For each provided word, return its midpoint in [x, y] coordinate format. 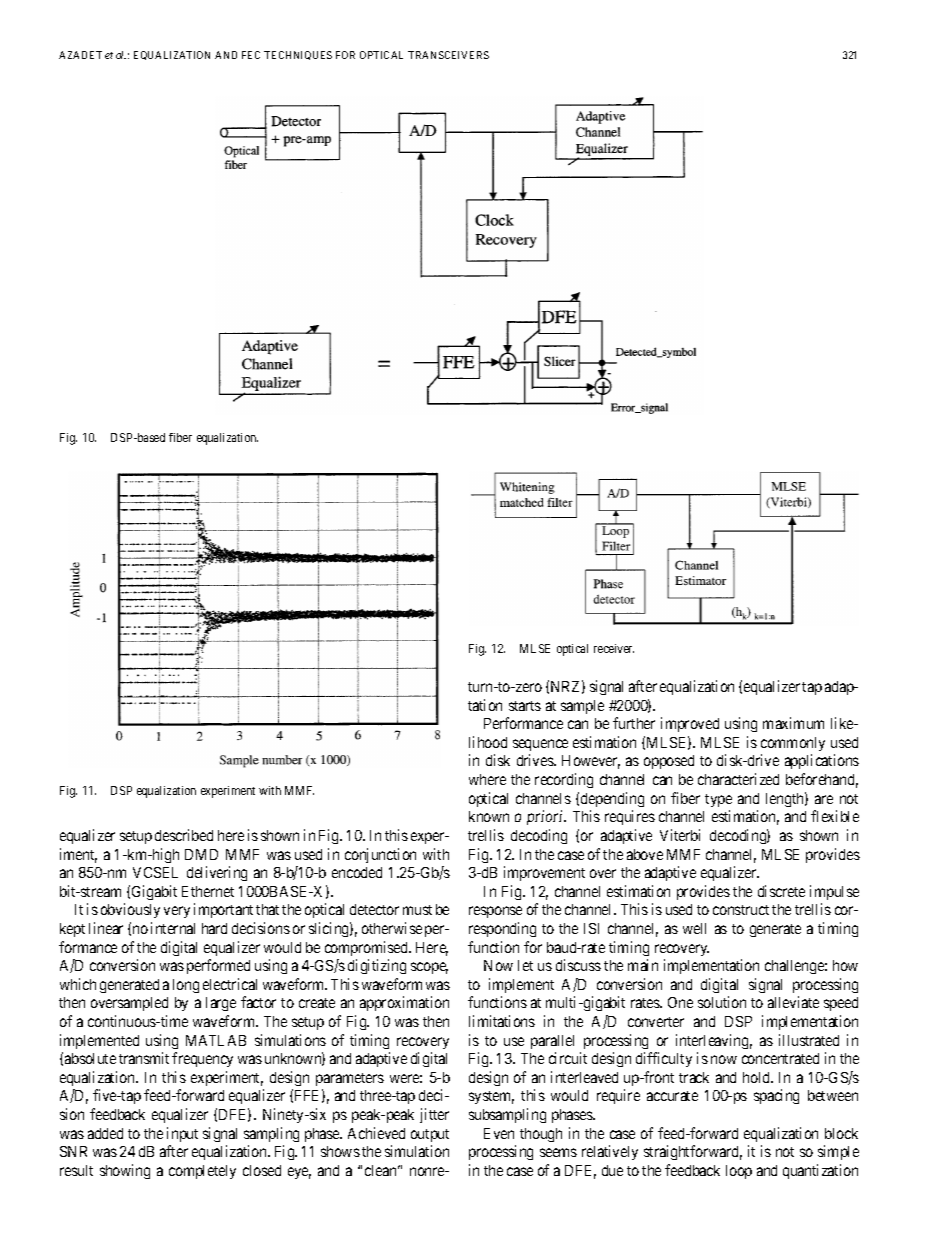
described [184, 835]
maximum [793, 723]
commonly [793, 744]
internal [173, 928]
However [591, 762]
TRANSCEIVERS [448, 55]
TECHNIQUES [298, 55]
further [634, 723]
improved [690, 724]
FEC [251, 55]
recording [564, 780]
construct [741, 910]
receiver [614, 648]
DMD [201, 854]
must [417, 910]
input [182, 1134]
